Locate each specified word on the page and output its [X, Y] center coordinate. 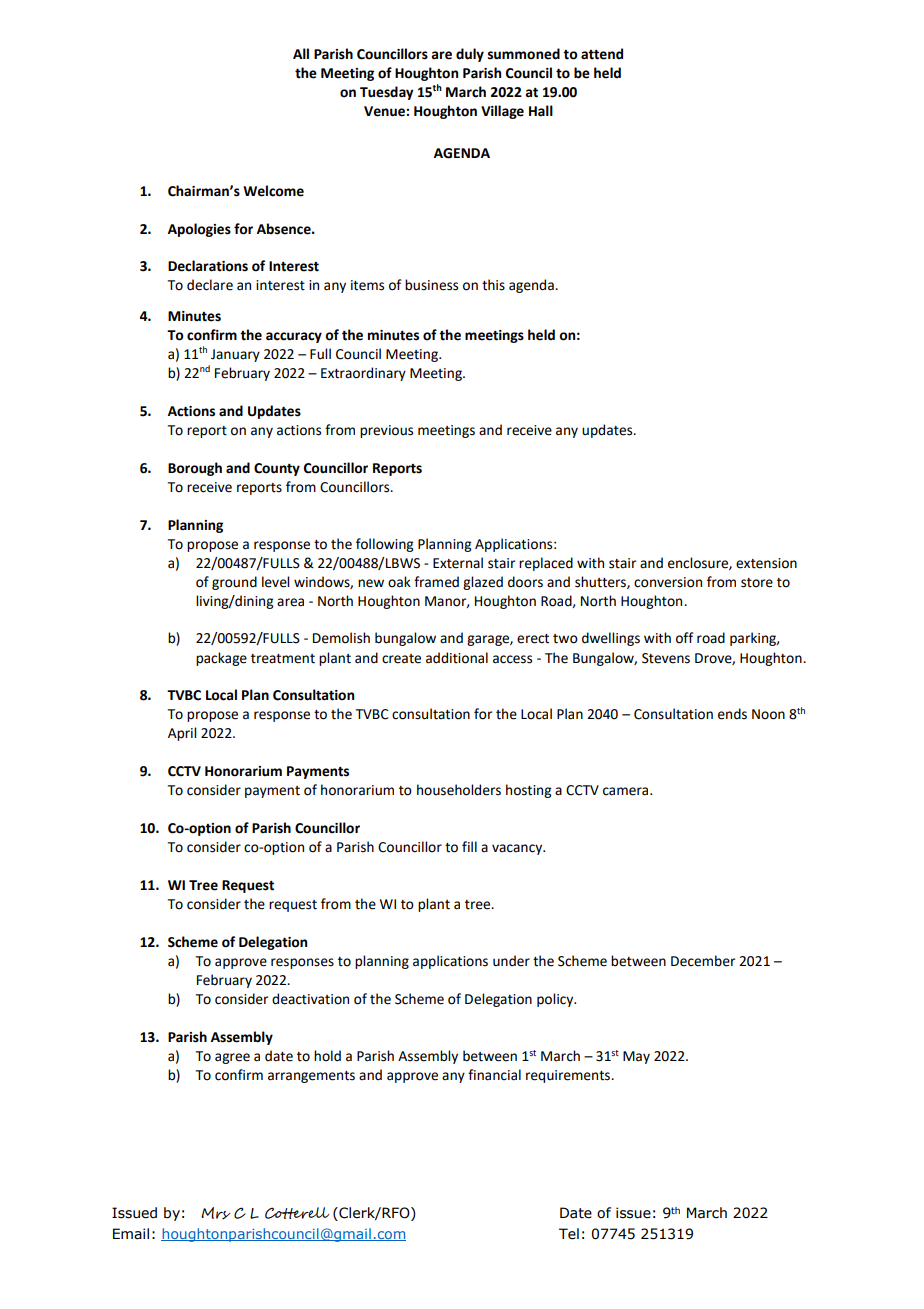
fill [469, 846]
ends [732, 714]
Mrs [215, 1213]
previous [386, 431]
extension [766, 563]
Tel [569, 1234]
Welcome [273, 191]
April [182, 734]
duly [470, 55]
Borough [195, 469]
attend [602, 54]
